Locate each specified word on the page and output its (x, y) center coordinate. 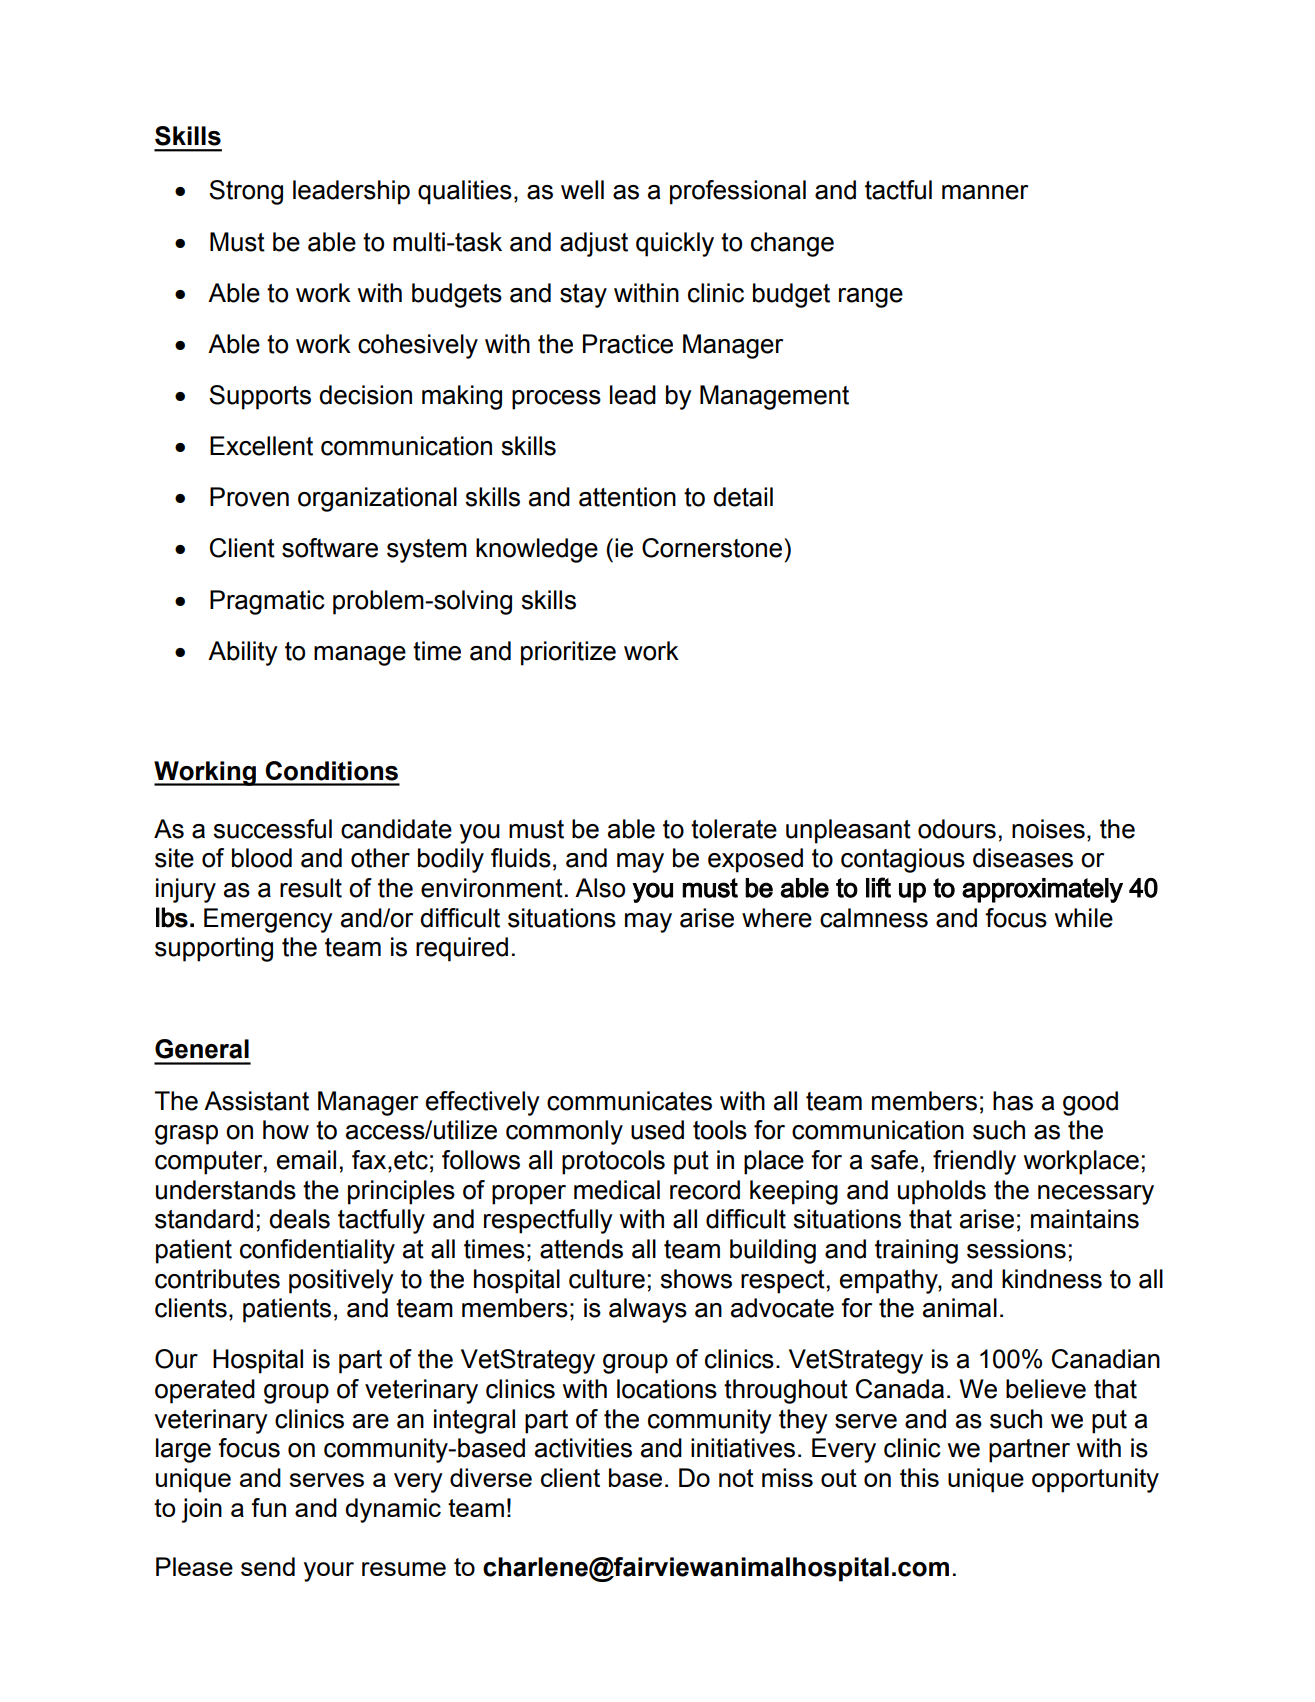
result (311, 888)
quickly (675, 244)
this (919, 1477)
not (736, 1478)
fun (268, 1507)
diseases (1023, 858)
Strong (246, 192)
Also (600, 888)
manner (985, 192)
